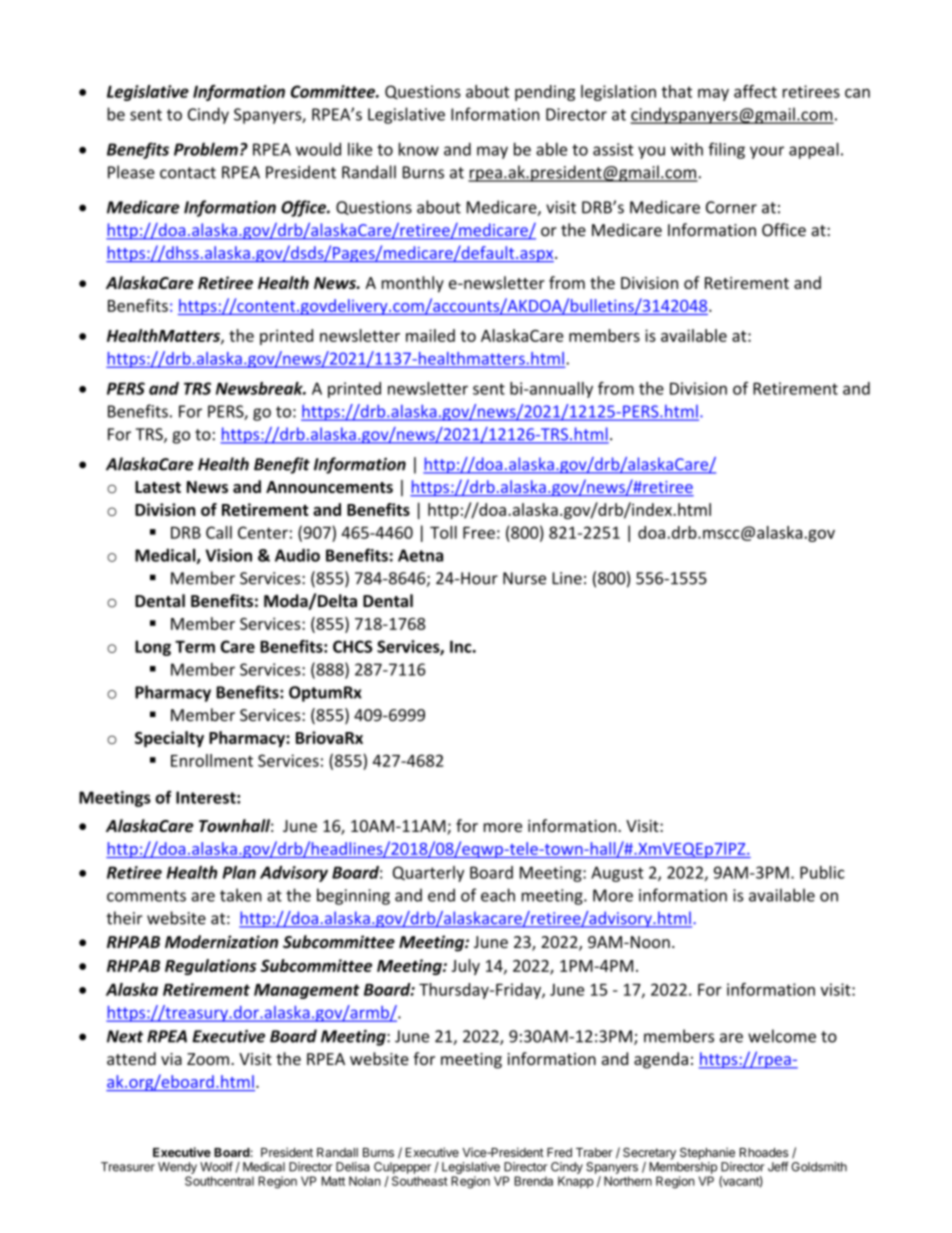 The image size is (952, 1233). I want to click on Problem, so click(206, 149).
